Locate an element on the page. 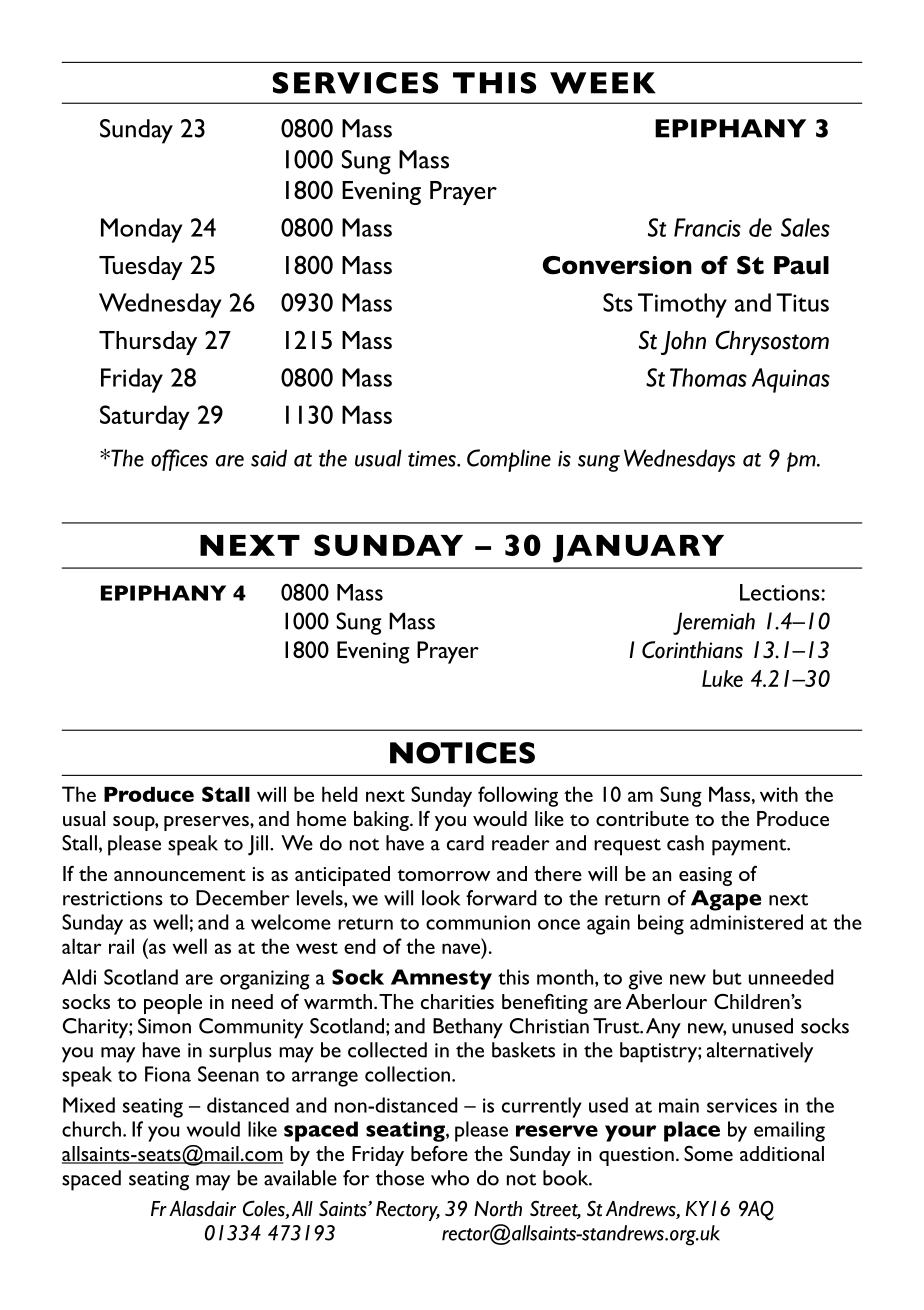 The width and height of the document is (924, 1310). Some is located at coordinates (708, 1153).
